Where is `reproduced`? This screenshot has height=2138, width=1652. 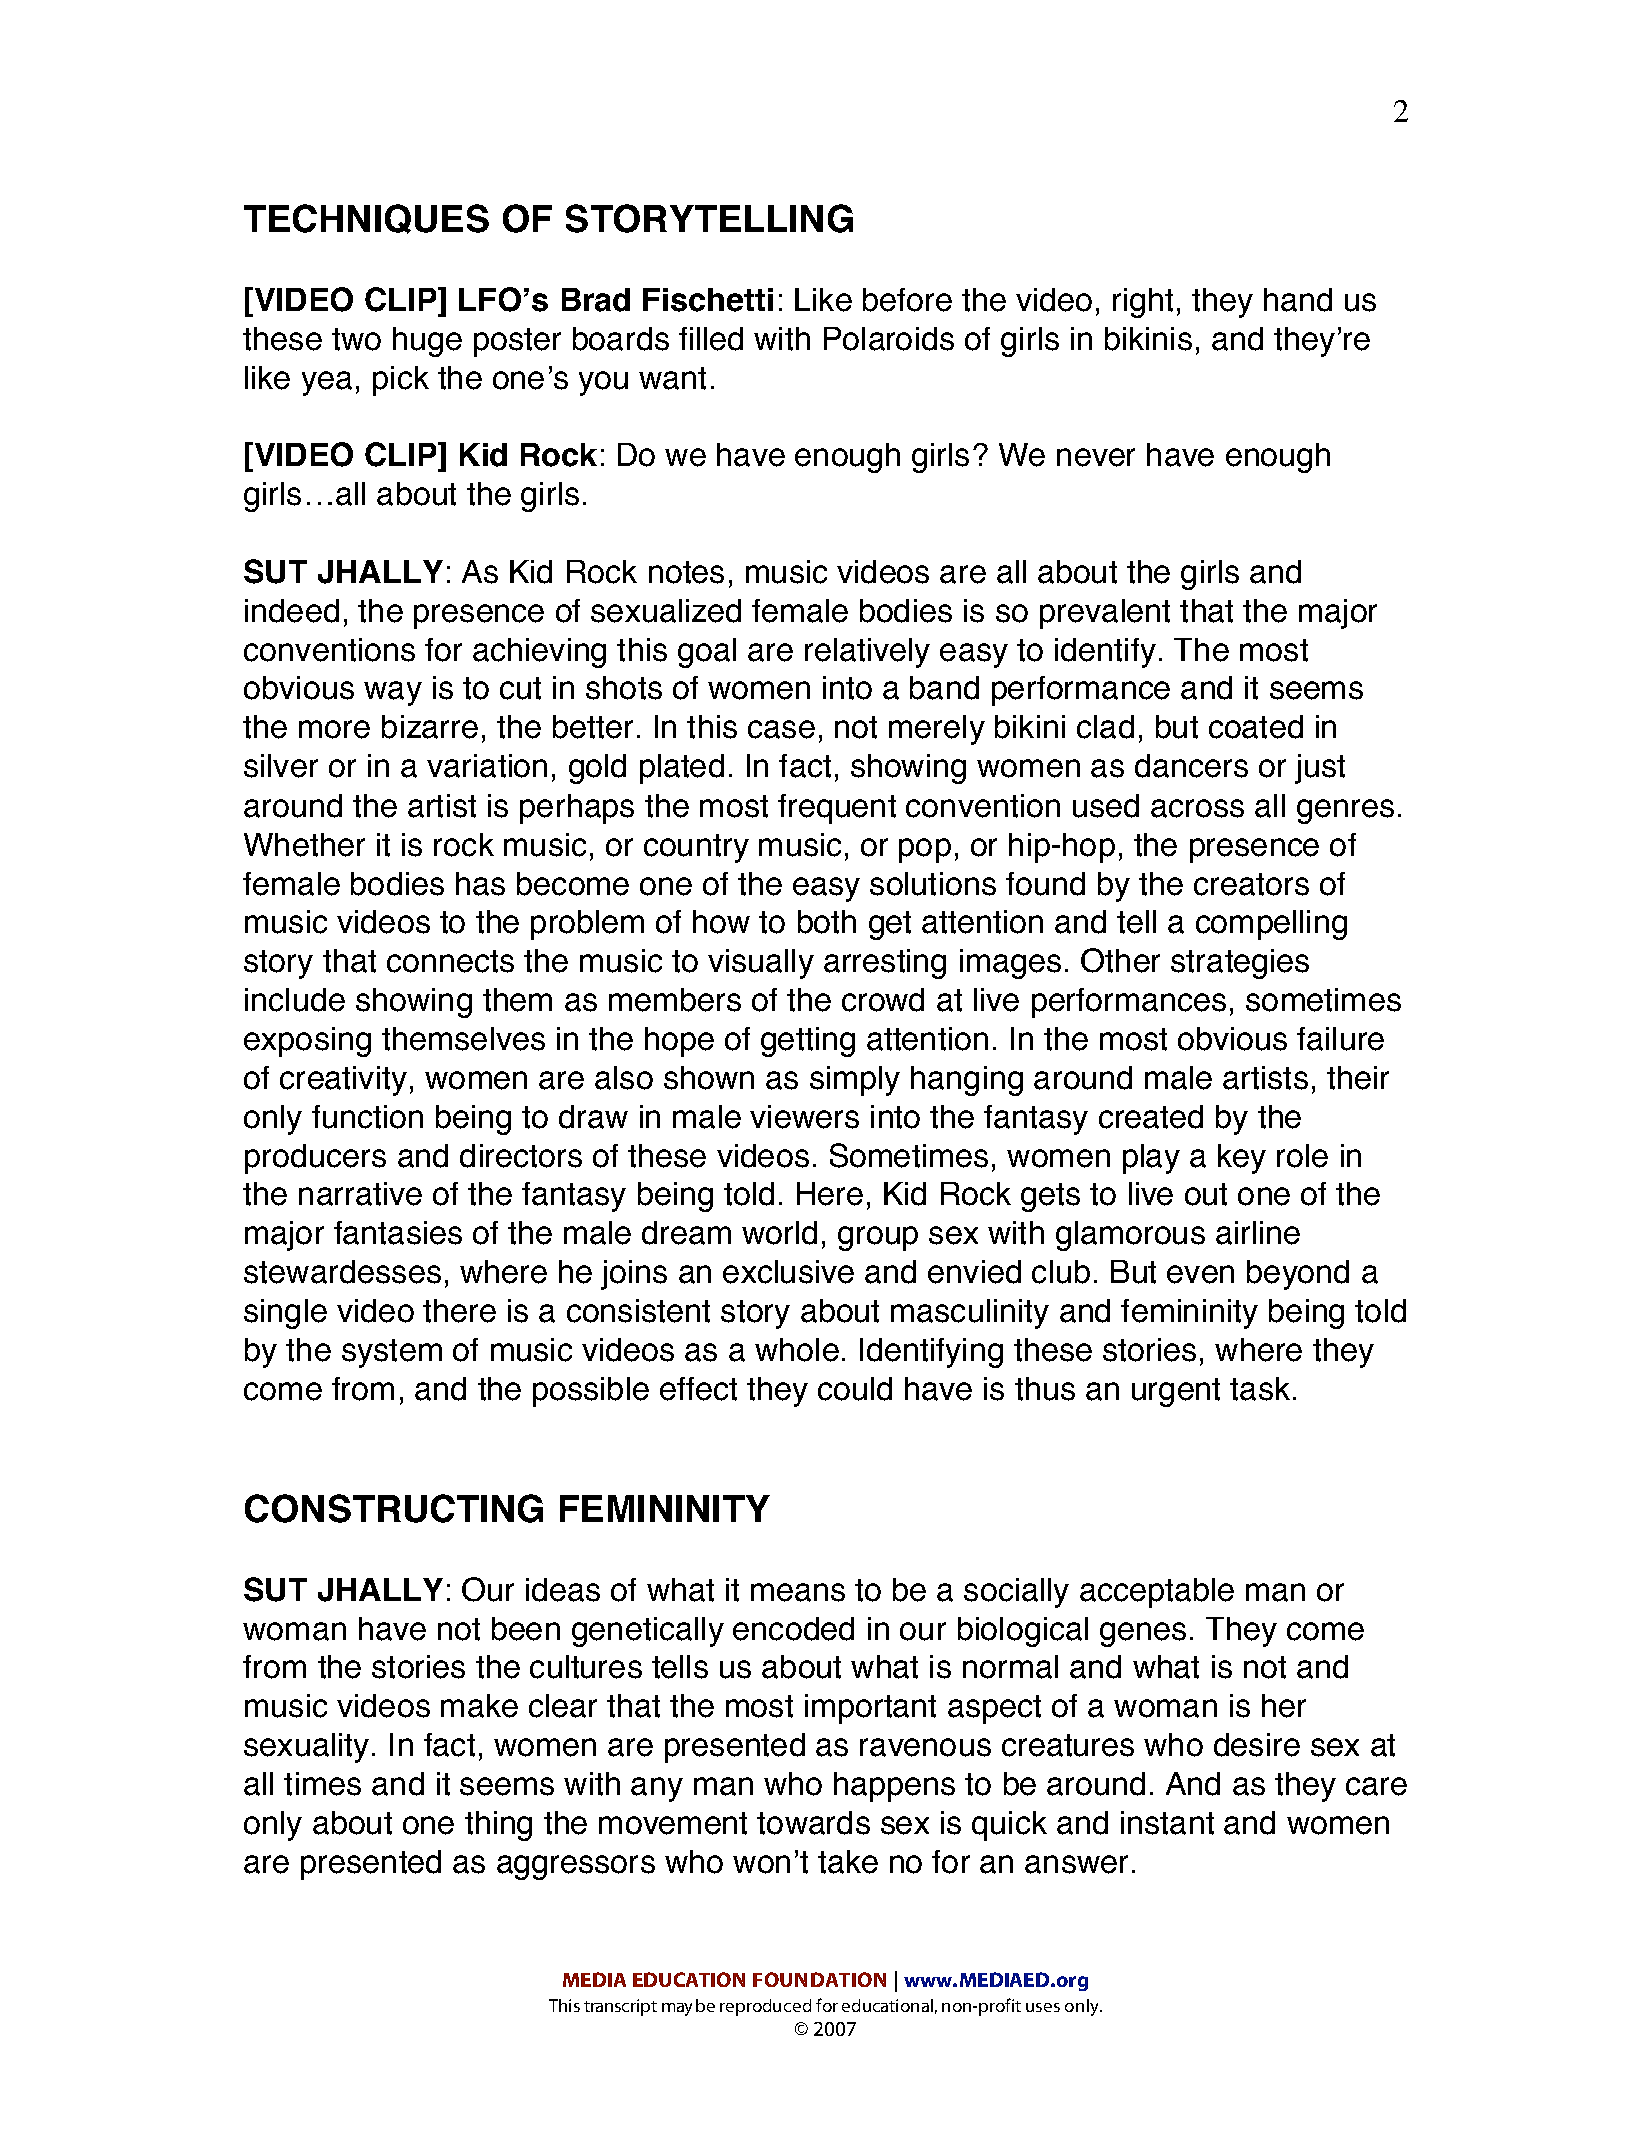 reproduced is located at coordinates (765, 2007).
